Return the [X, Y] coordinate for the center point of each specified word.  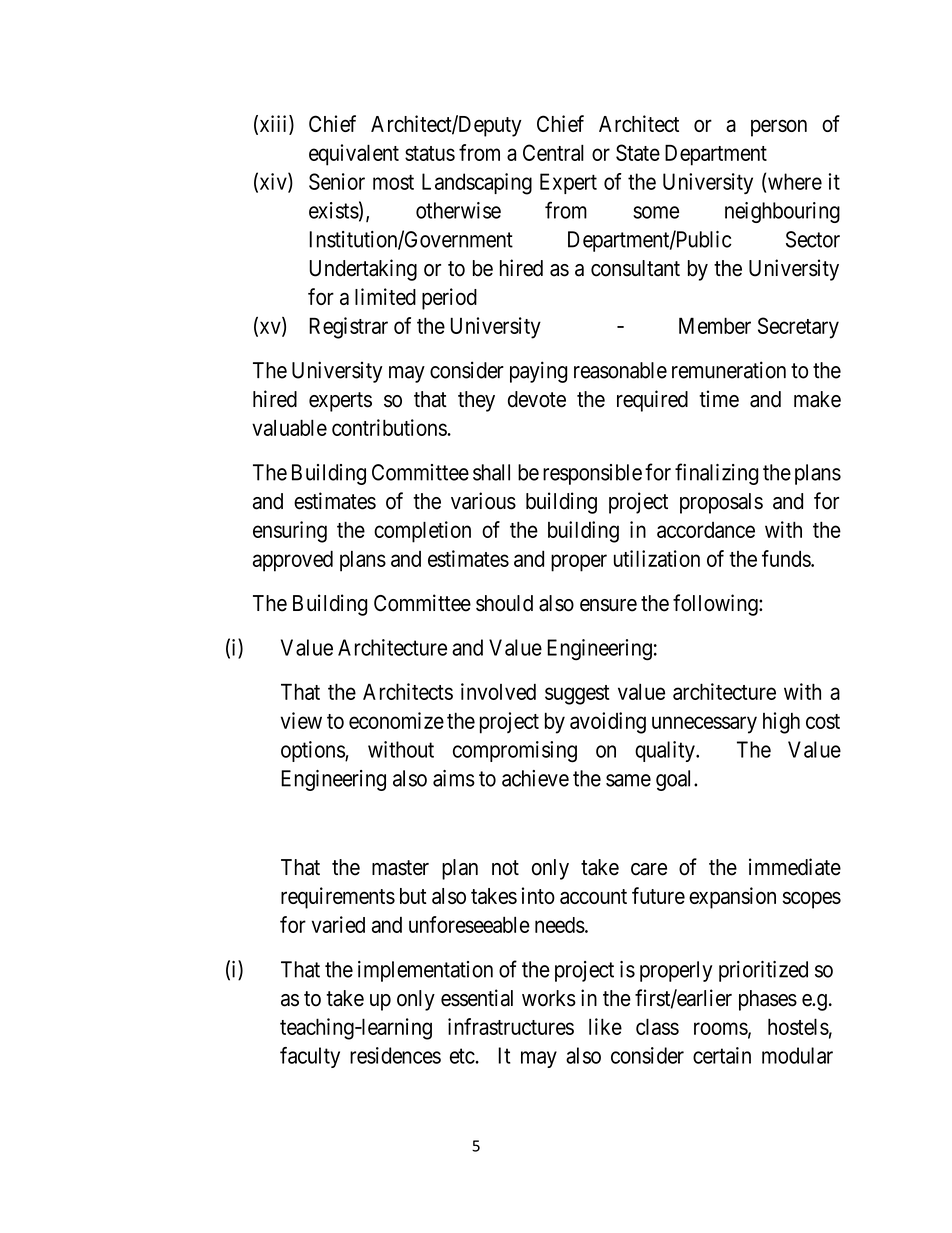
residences [395, 1055]
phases [768, 1000]
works [549, 998]
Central [553, 152]
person [779, 128]
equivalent [354, 155]
